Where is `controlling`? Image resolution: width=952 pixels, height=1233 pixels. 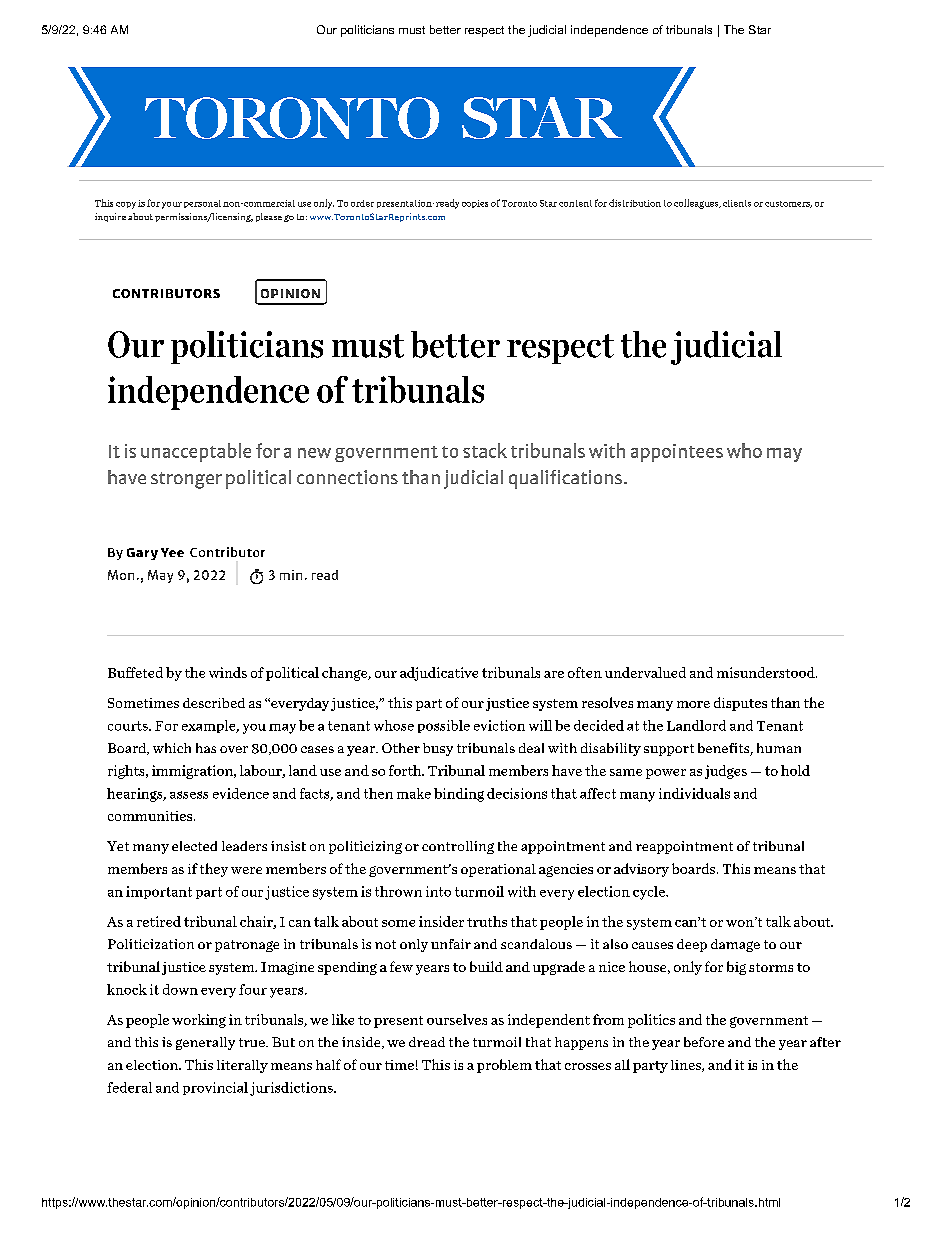 controlling is located at coordinates (458, 847).
